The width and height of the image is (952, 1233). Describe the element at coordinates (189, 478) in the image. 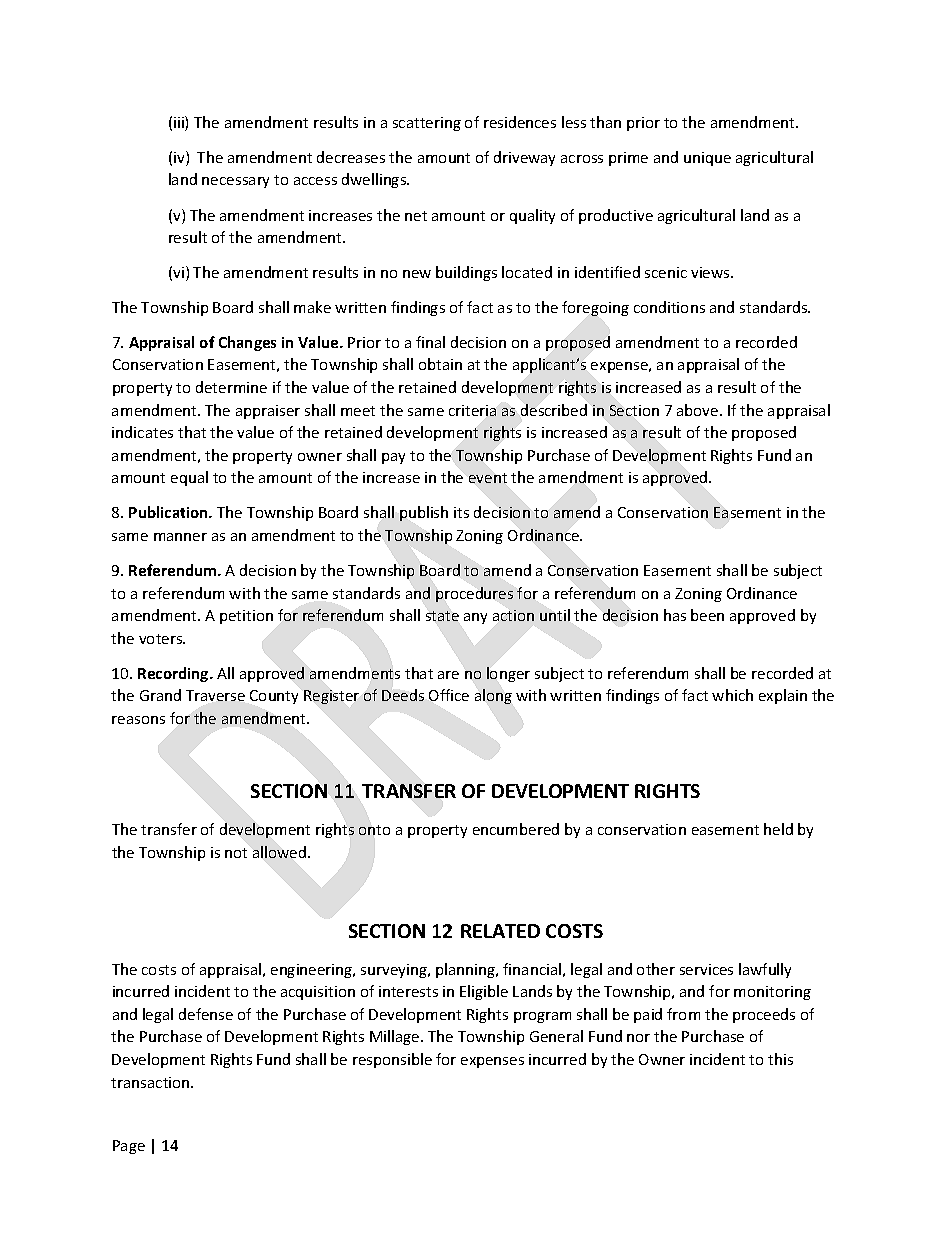

I see `equal` at that location.
